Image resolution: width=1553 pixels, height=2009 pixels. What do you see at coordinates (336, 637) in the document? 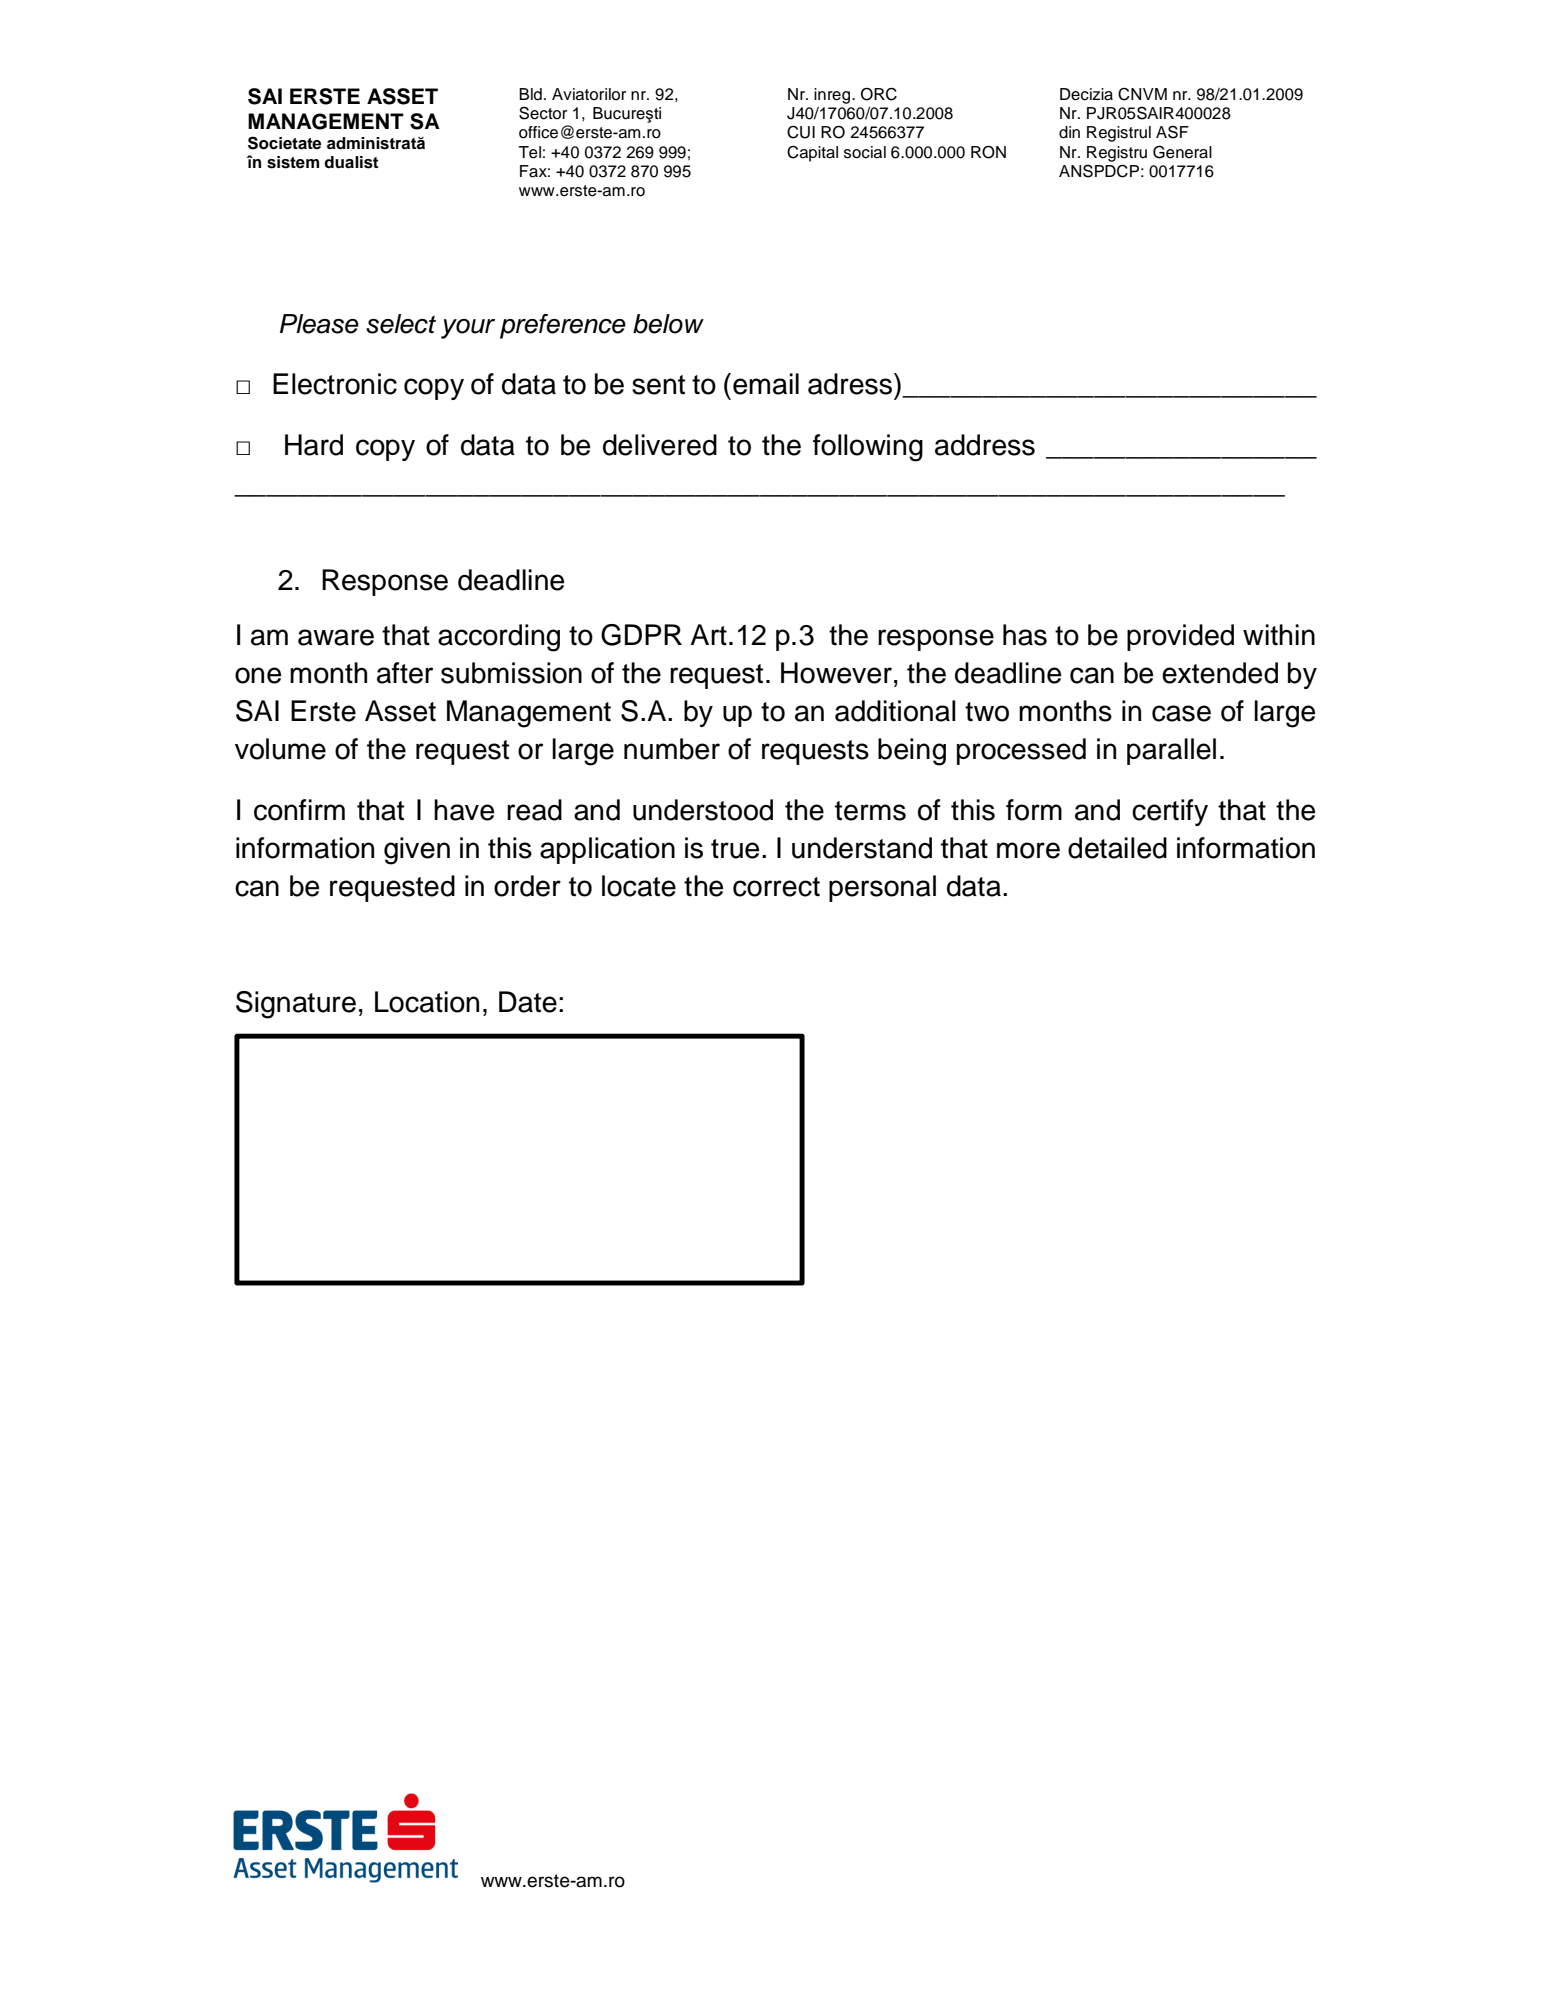
I see `aware` at bounding box center [336, 637].
